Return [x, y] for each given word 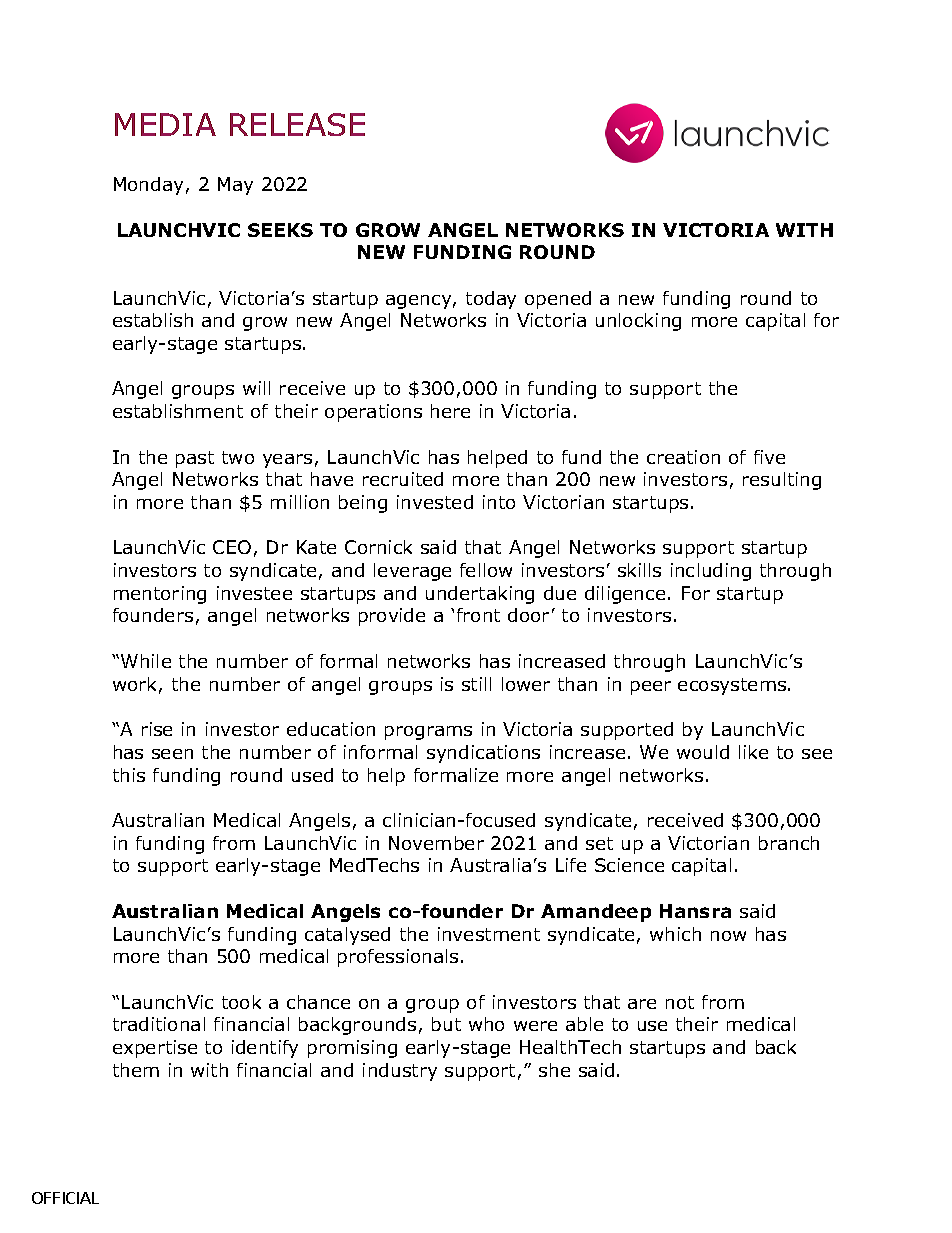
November [436, 843]
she [554, 1070]
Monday [148, 186]
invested [435, 502]
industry [400, 1072]
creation [683, 457]
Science [629, 865]
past [195, 459]
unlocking [638, 322]
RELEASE [297, 124]
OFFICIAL [65, 1198]
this [129, 775]
